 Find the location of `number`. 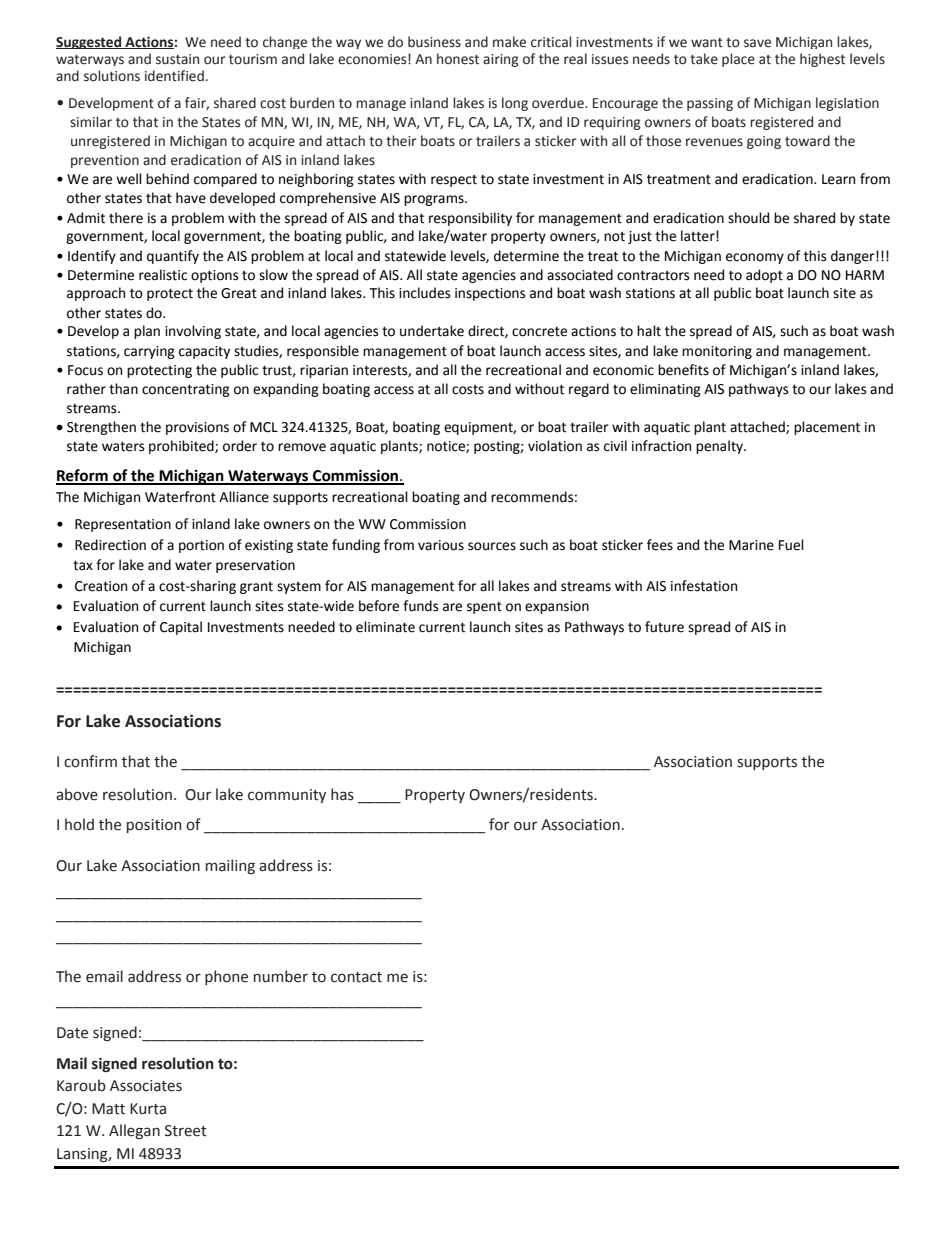

number is located at coordinates (281, 976).
